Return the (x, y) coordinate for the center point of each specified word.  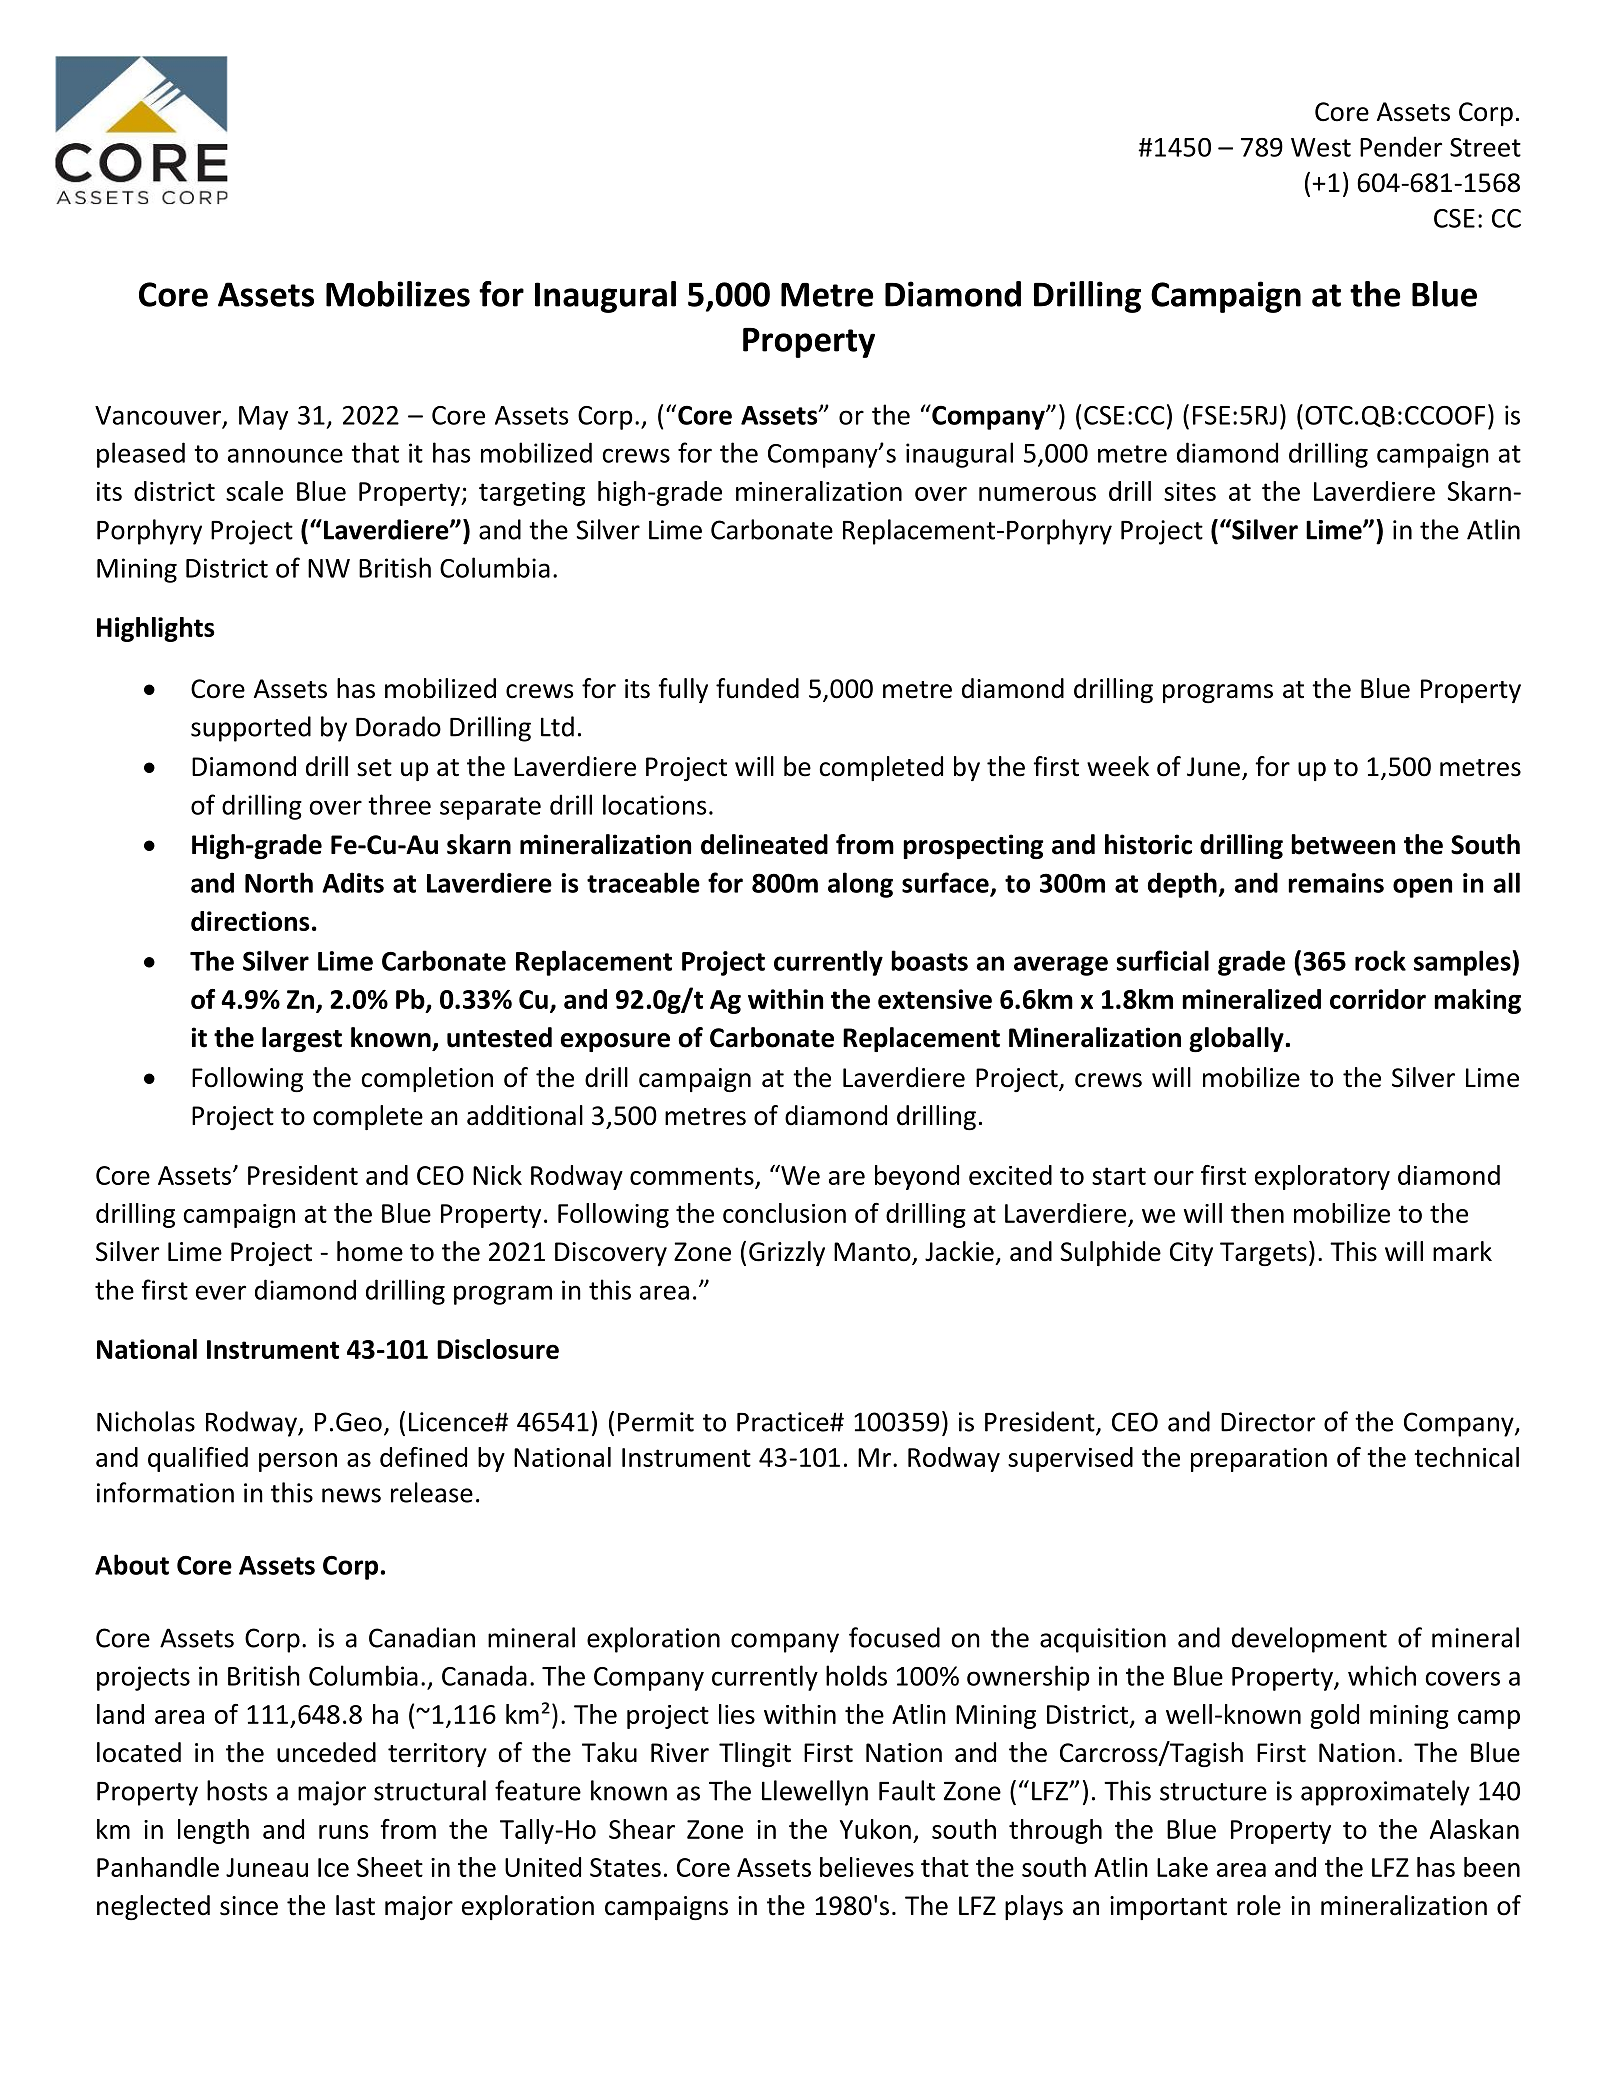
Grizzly (787, 1253)
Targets (1263, 1254)
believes (867, 1867)
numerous (1037, 494)
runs (343, 1832)
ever (221, 1292)
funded (757, 688)
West (1321, 147)
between (1343, 844)
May (263, 418)
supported (251, 729)
